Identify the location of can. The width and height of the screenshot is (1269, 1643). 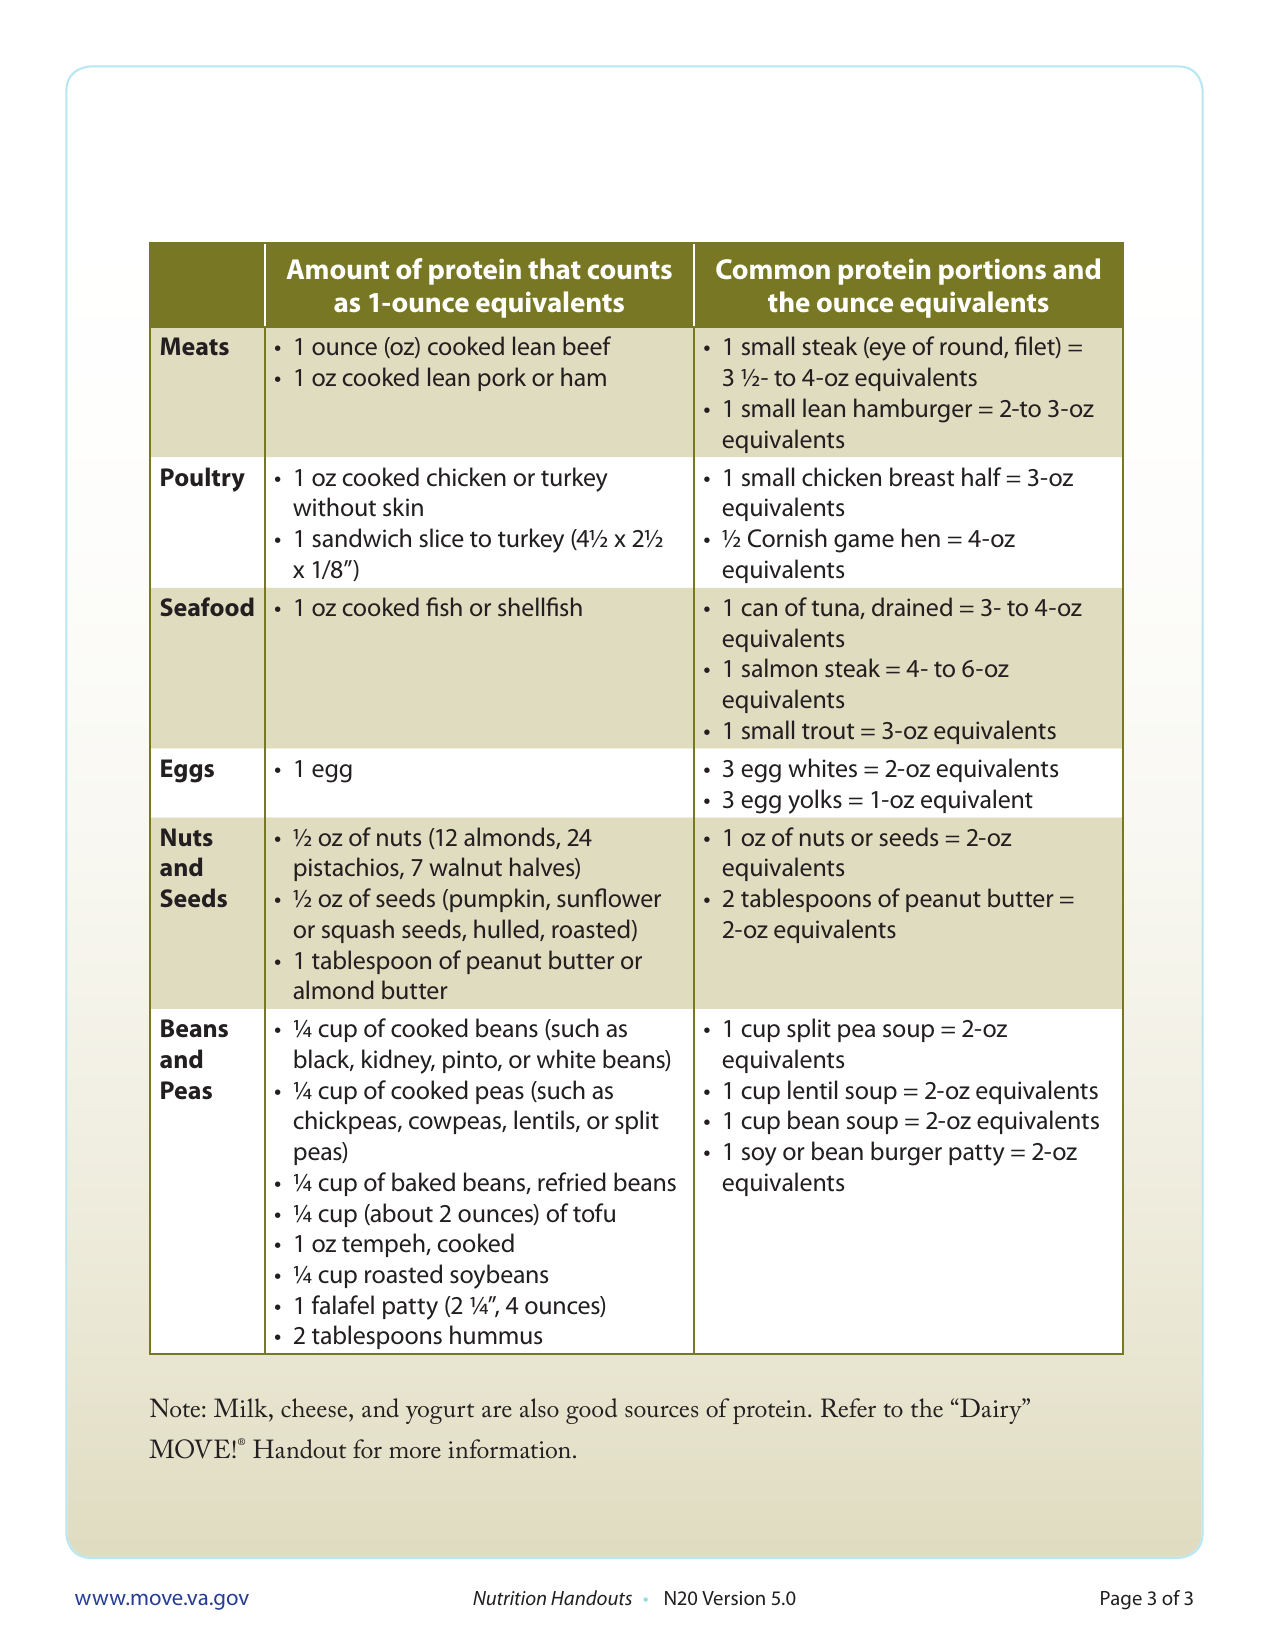
(759, 609).
